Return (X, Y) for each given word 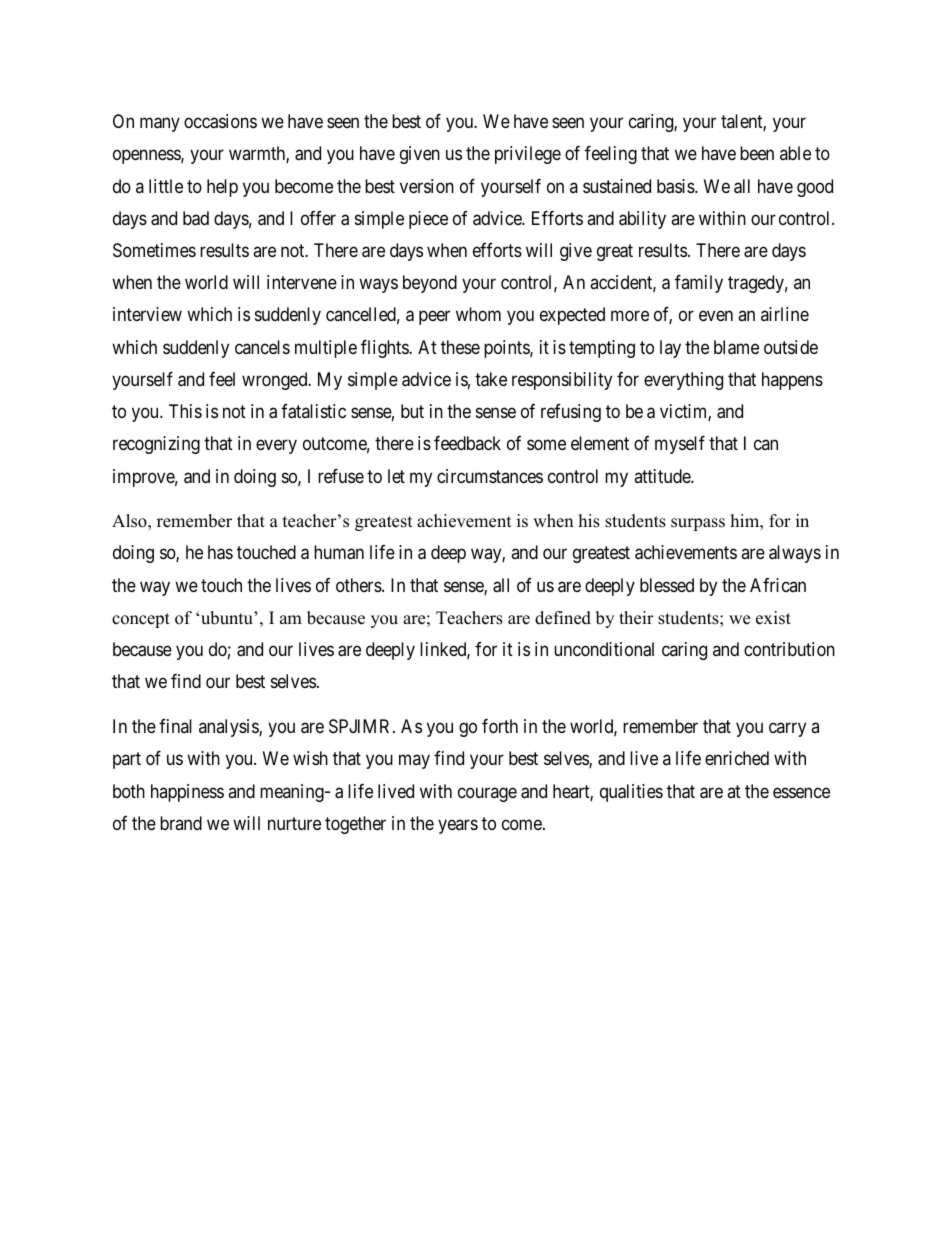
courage (487, 794)
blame (736, 347)
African (778, 585)
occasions (220, 121)
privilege (528, 155)
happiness (187, 793)
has (220, 552)
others (359, 585)
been (757, 153)
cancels (262, 347)
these (460, 347)
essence (801, 792)
